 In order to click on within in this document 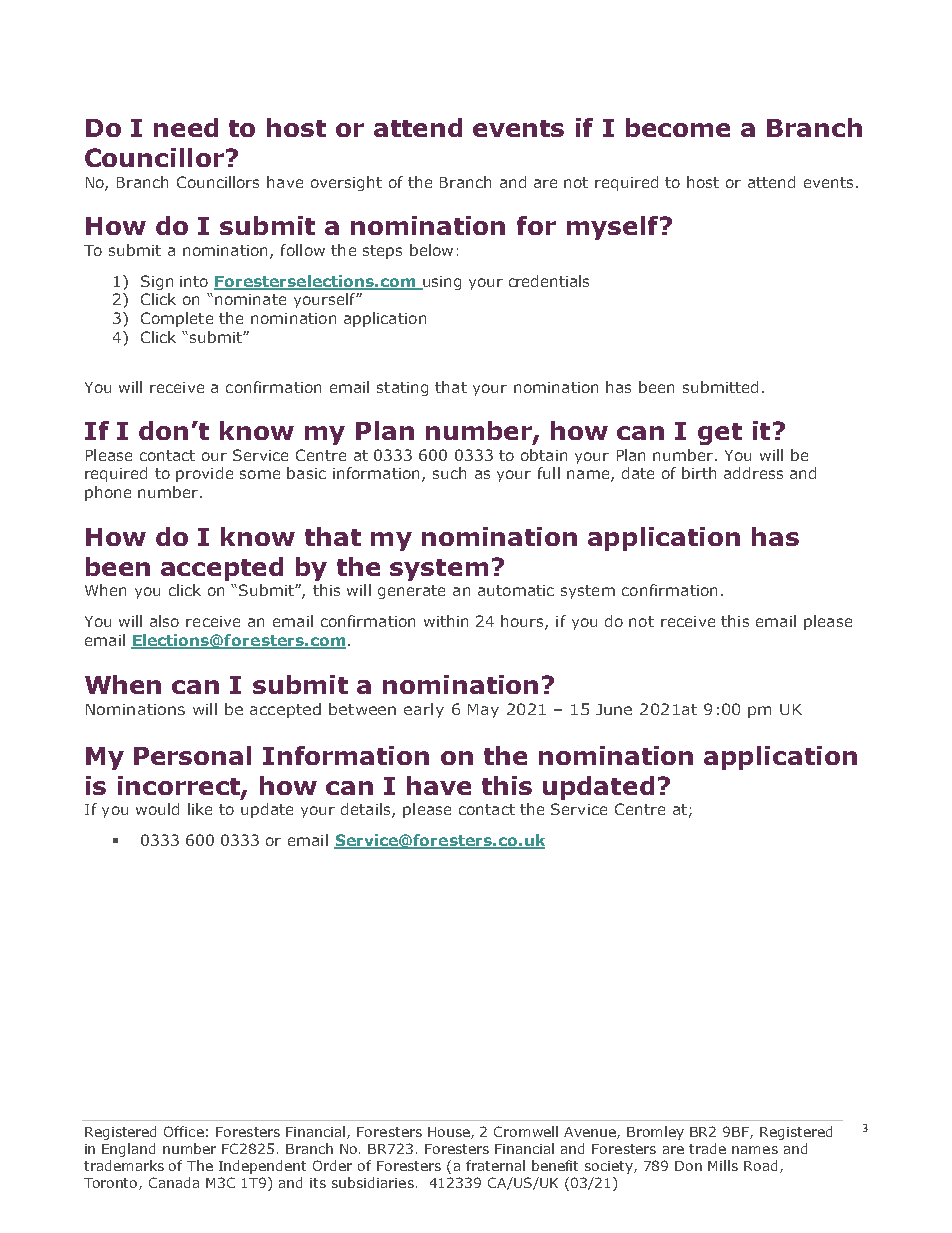, I will do `click(446, 621)`.
